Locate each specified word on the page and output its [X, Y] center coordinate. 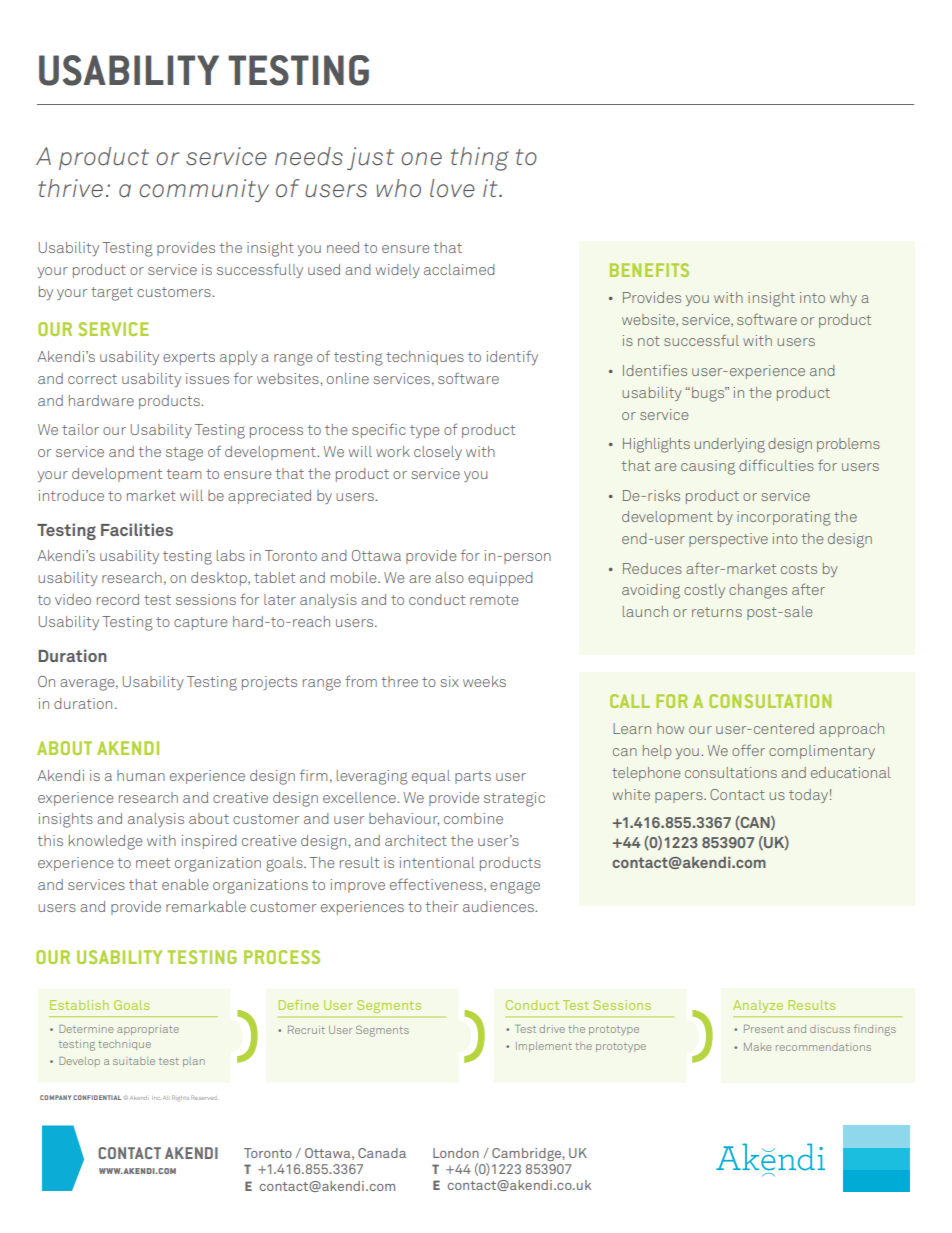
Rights [180, 1097]
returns [717, 612]
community [204, 190]
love [452, 188]
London [456, 1153]
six [449, 681]
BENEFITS [649, 270]
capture [201, 623]
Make [758, 1047]
